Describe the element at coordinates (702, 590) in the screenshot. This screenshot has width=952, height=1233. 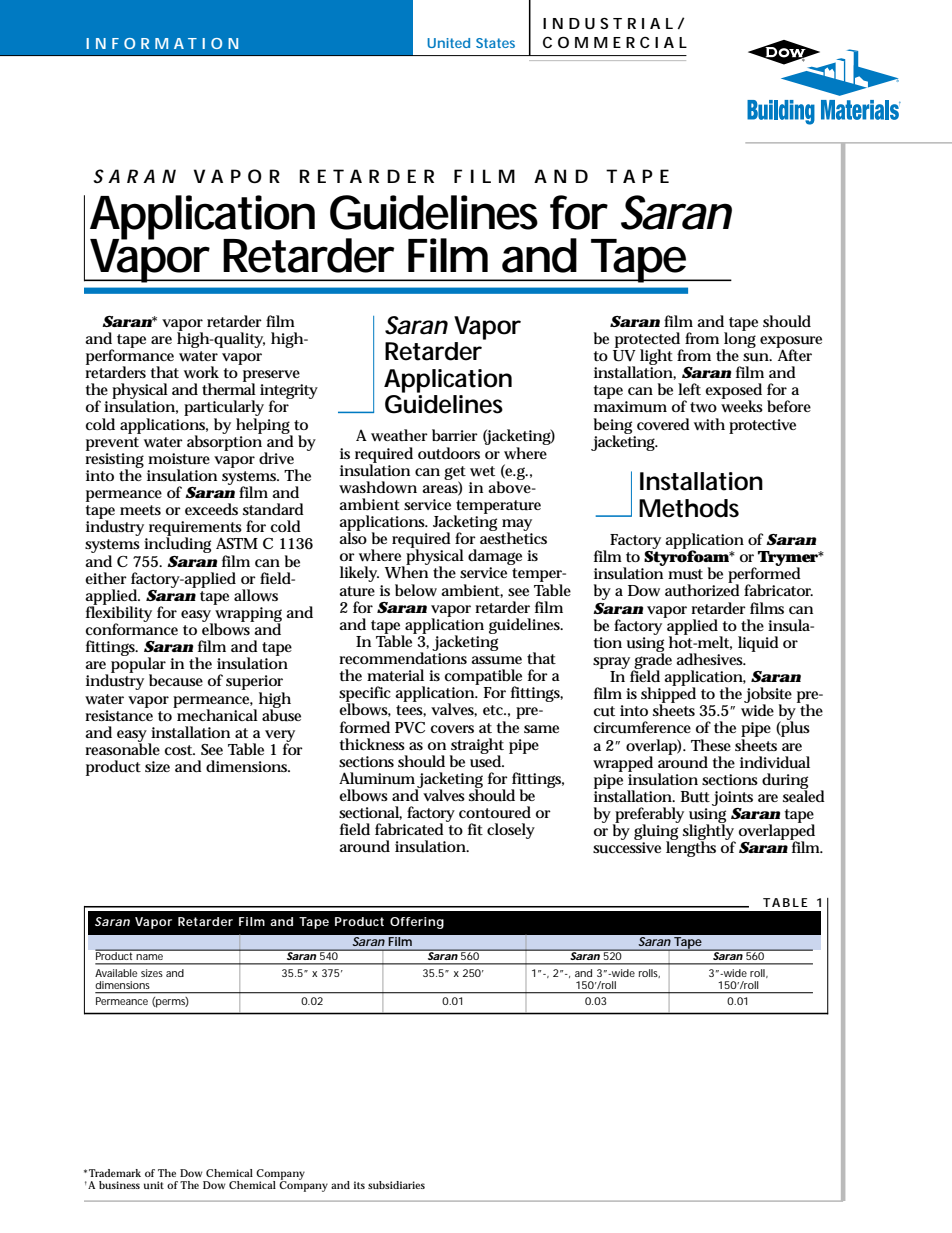
I see `authorized` at that location.
